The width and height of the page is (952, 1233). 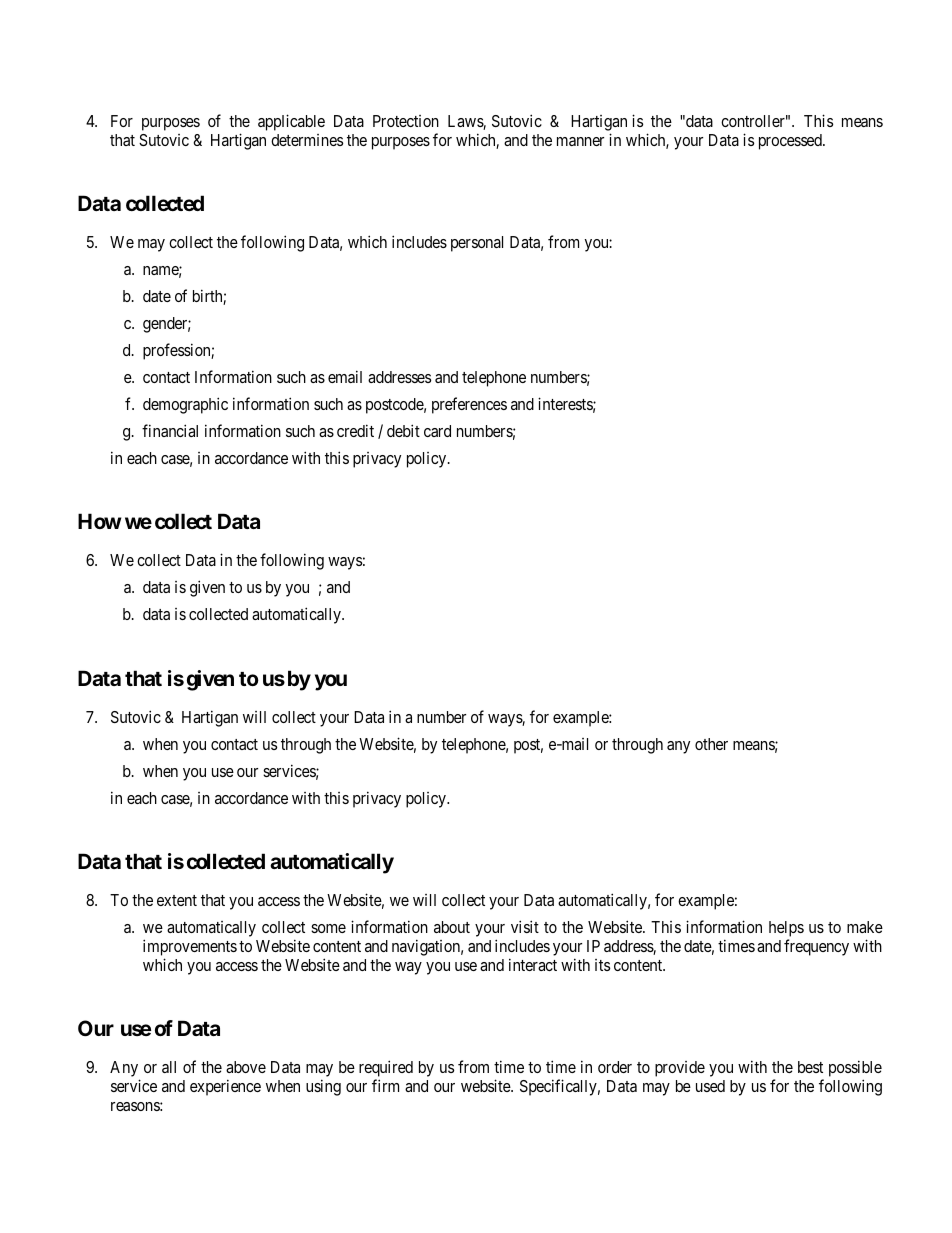 I want to click on manner, so click(x=580, y=141).
